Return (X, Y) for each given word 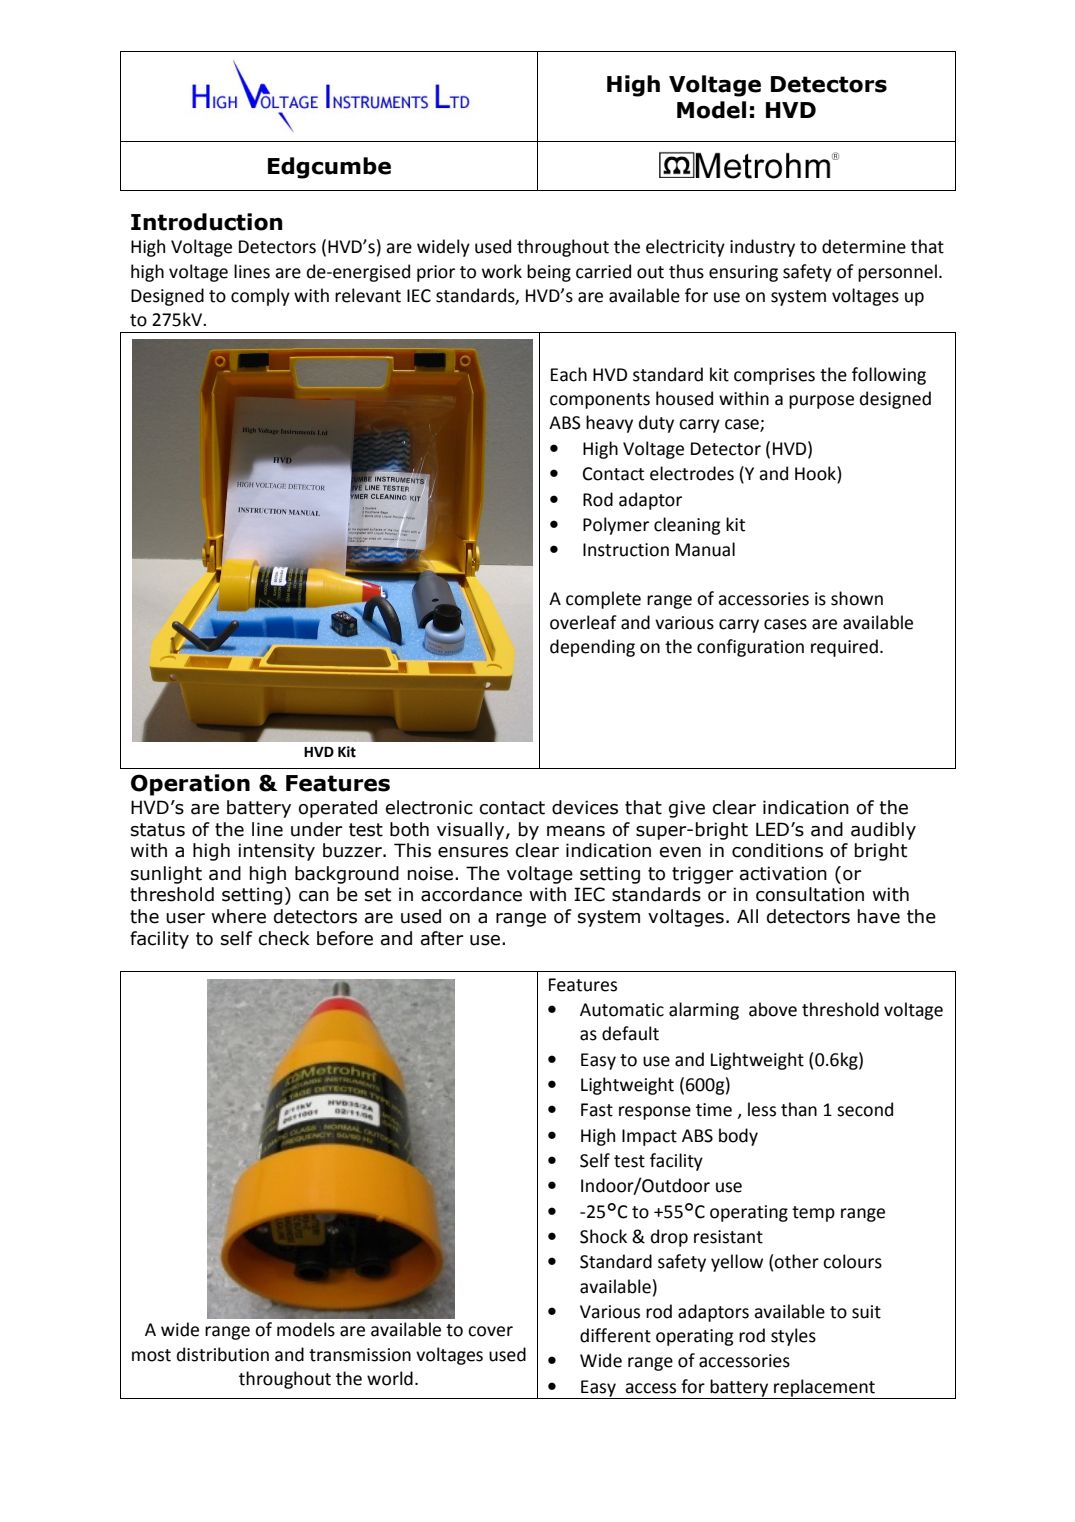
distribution (223, 1354)
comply (260, 297)
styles (793, 1337)
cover (490, 1331)
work (502, 271)
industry (762, 248)
